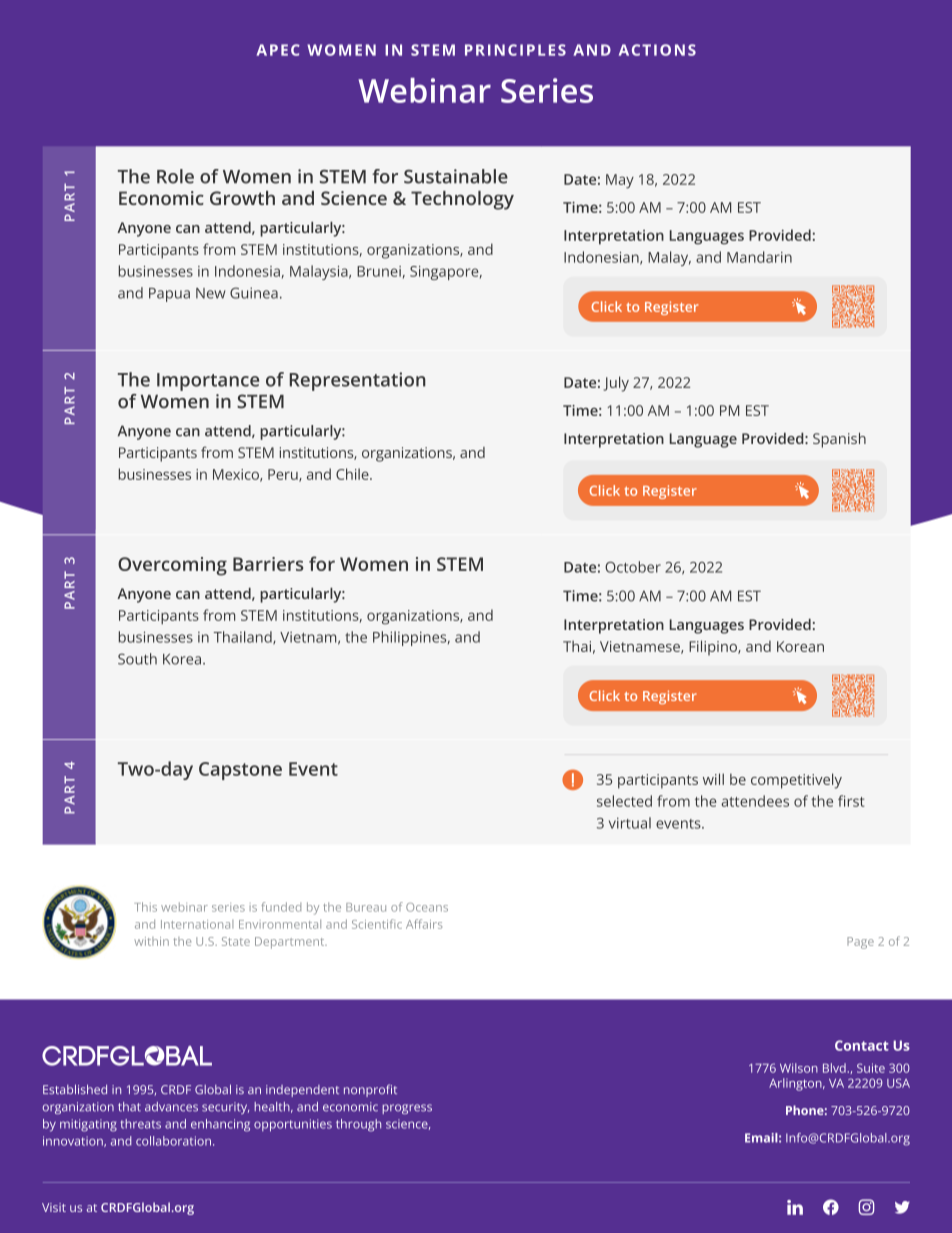 The image size is (952, 1233). Describe the element at coordinates (173, 1141) in the page. I see `collaboration` at that location.
